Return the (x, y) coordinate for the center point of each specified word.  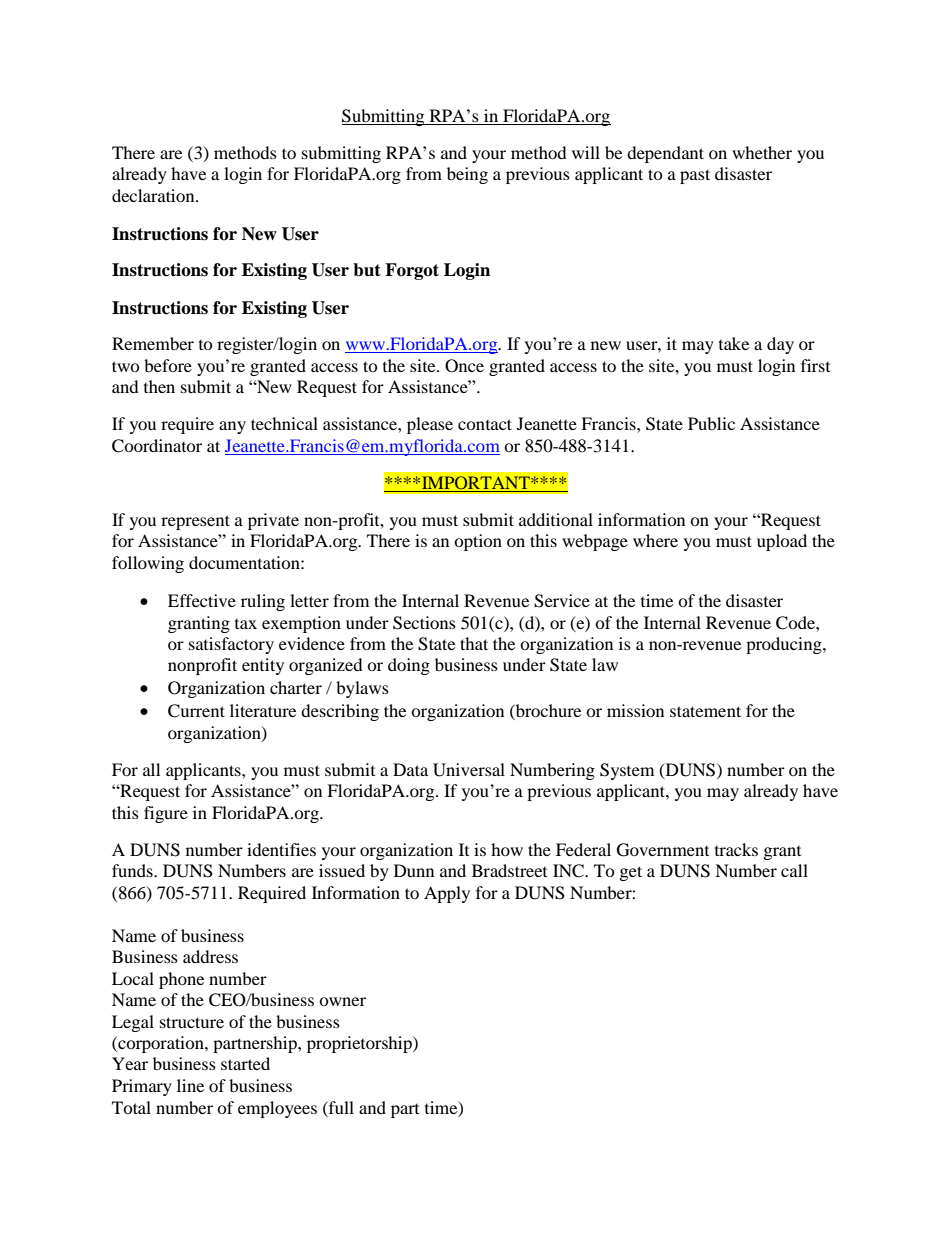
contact (485, 424)
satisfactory (231, 645)
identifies (281, 849)
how (507, 849)
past (695, 176)
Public (711, 423)
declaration (154, 195)
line (190, 1085)
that (474, 643)
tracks (736, 849)
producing (785, 645)
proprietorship (360, 1044)
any (232, 427)
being (467, 175)
